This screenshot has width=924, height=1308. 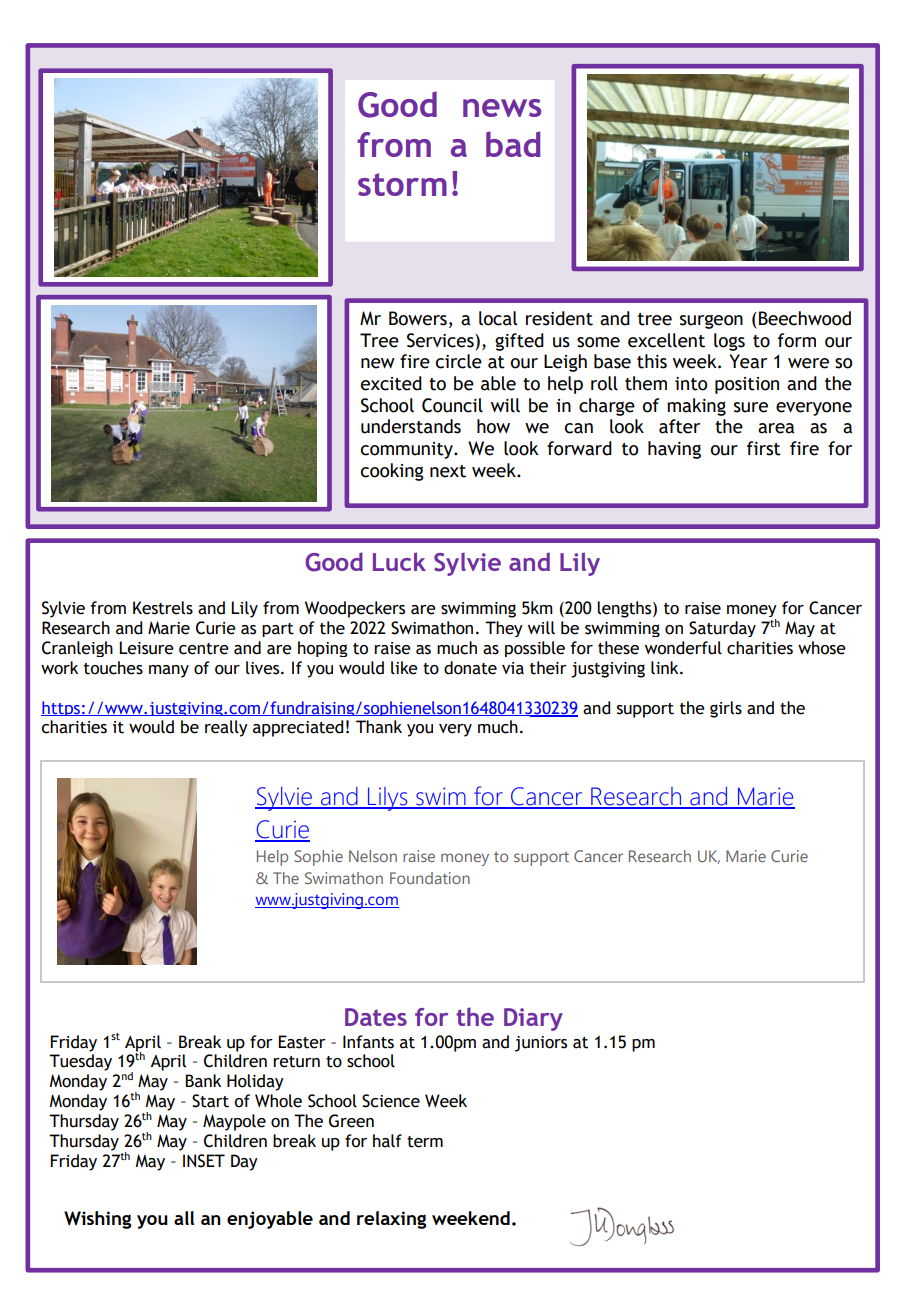 I want to click on centre, so click(x=204, y=649).
